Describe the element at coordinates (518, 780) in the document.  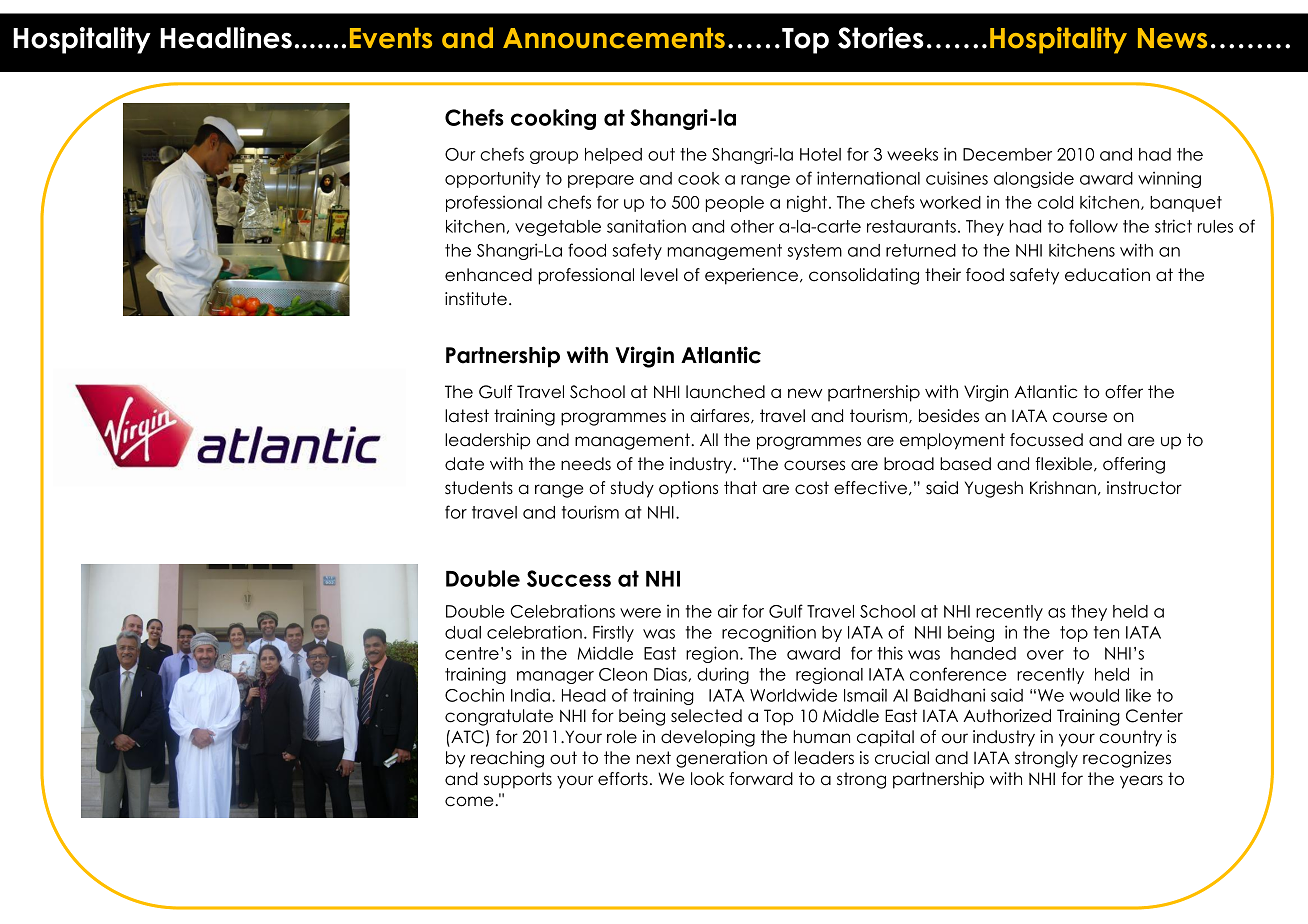
I see `supports` at that location.
